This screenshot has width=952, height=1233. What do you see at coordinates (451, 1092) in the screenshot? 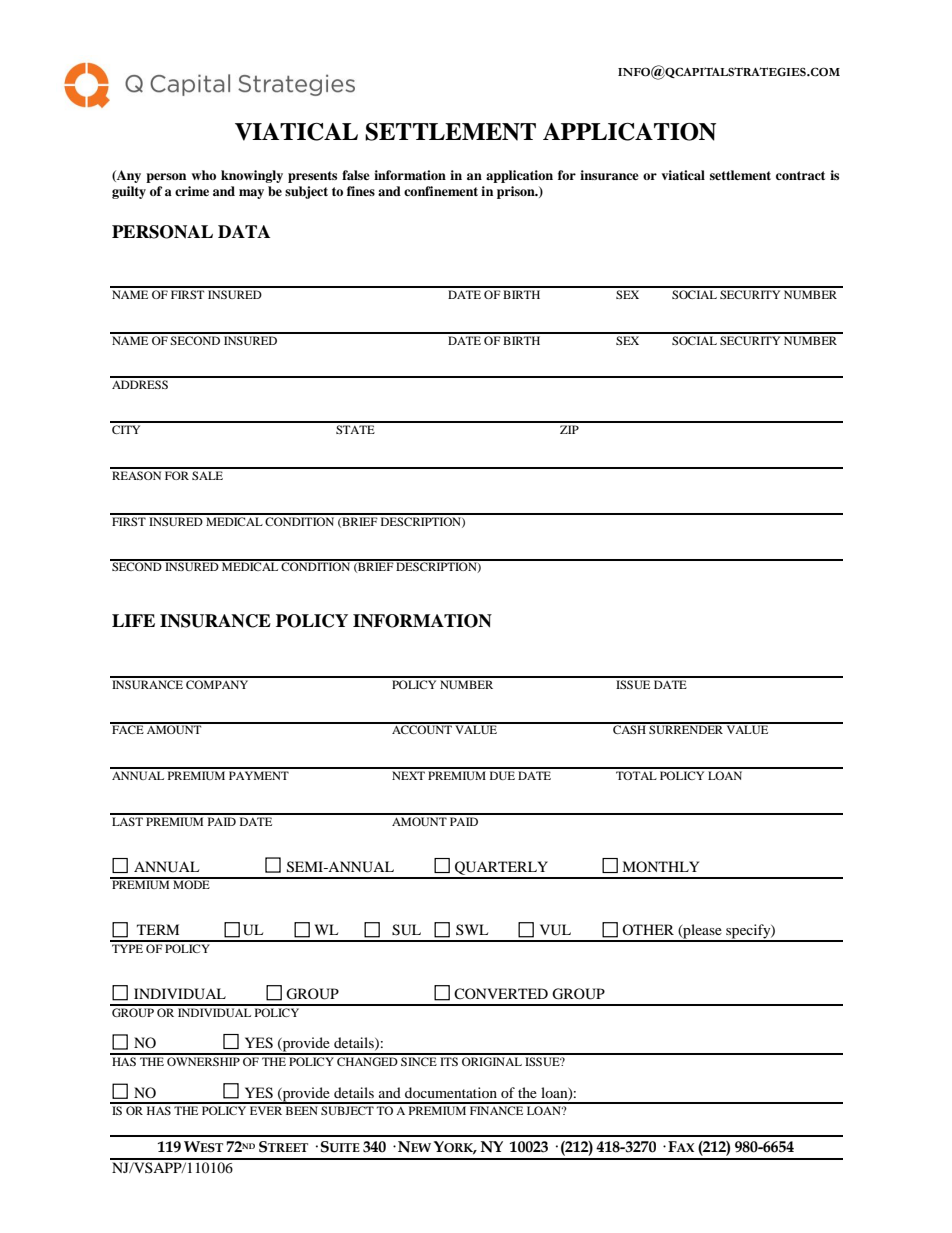
I see `documentation` at bounding box center [451, 1092].
